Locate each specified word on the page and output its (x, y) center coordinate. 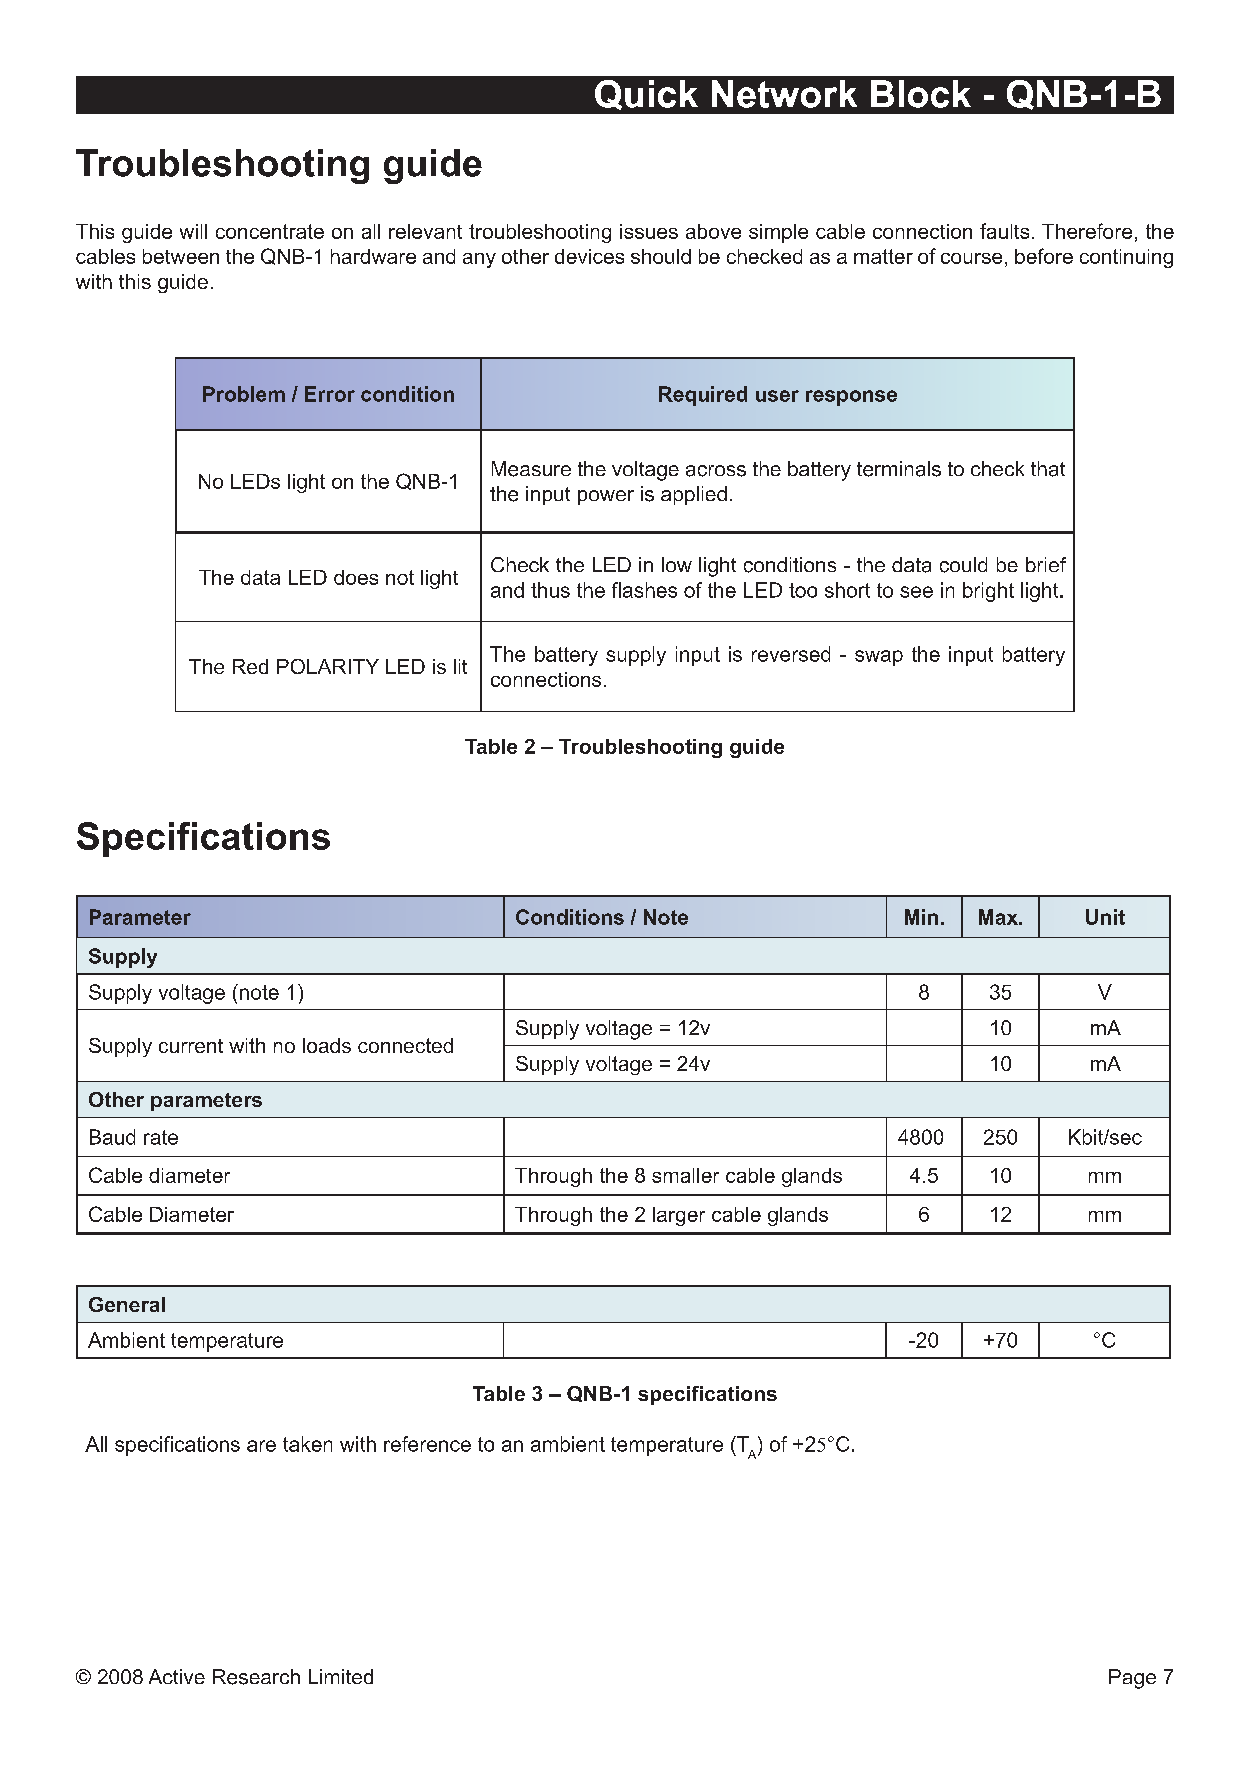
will (193, 231)
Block (921, 94)
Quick (646, 95)
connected (405, 1045)
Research (256, 1677)
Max (999, 917)
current (191, 1046)
